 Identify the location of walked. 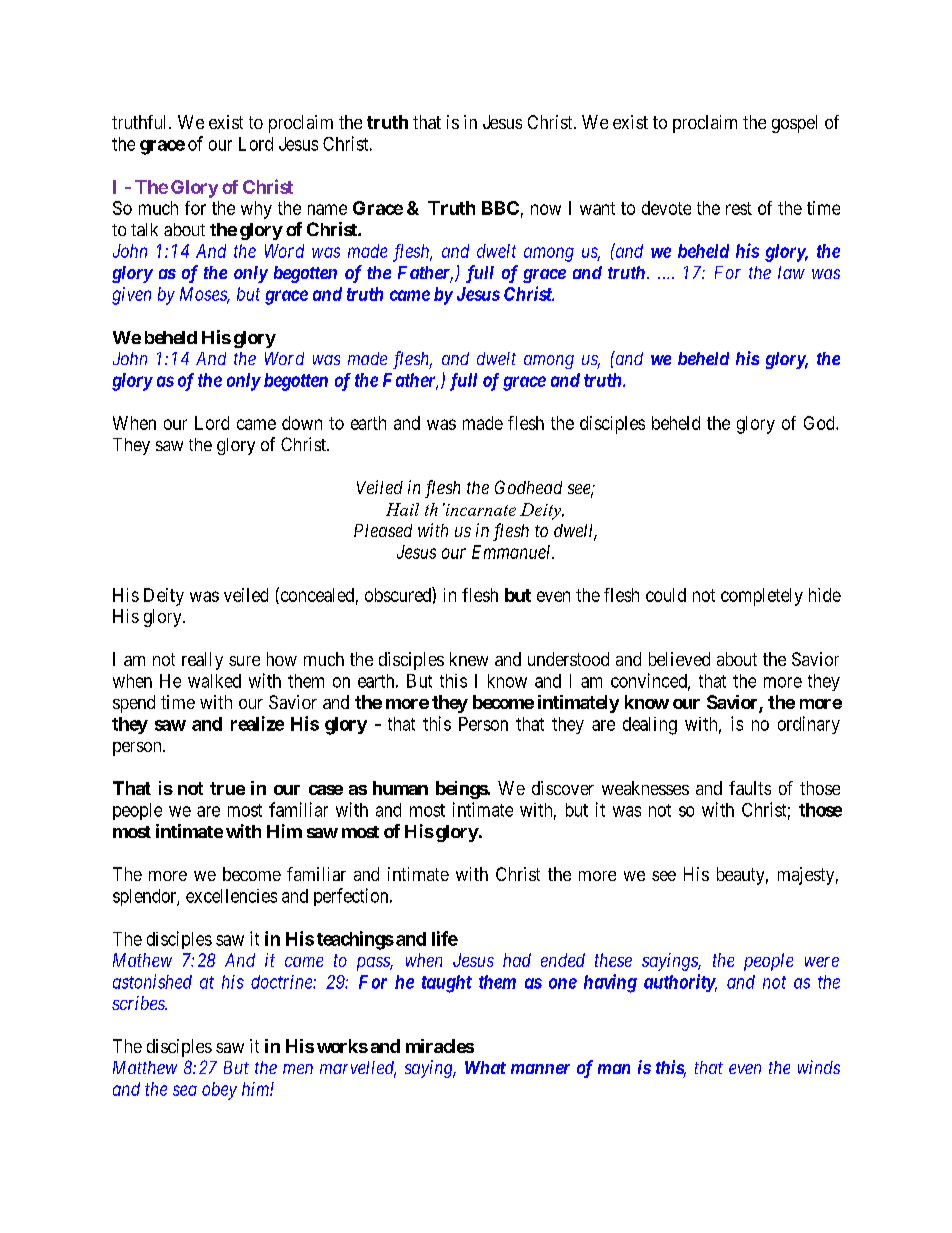
(214, 681).
